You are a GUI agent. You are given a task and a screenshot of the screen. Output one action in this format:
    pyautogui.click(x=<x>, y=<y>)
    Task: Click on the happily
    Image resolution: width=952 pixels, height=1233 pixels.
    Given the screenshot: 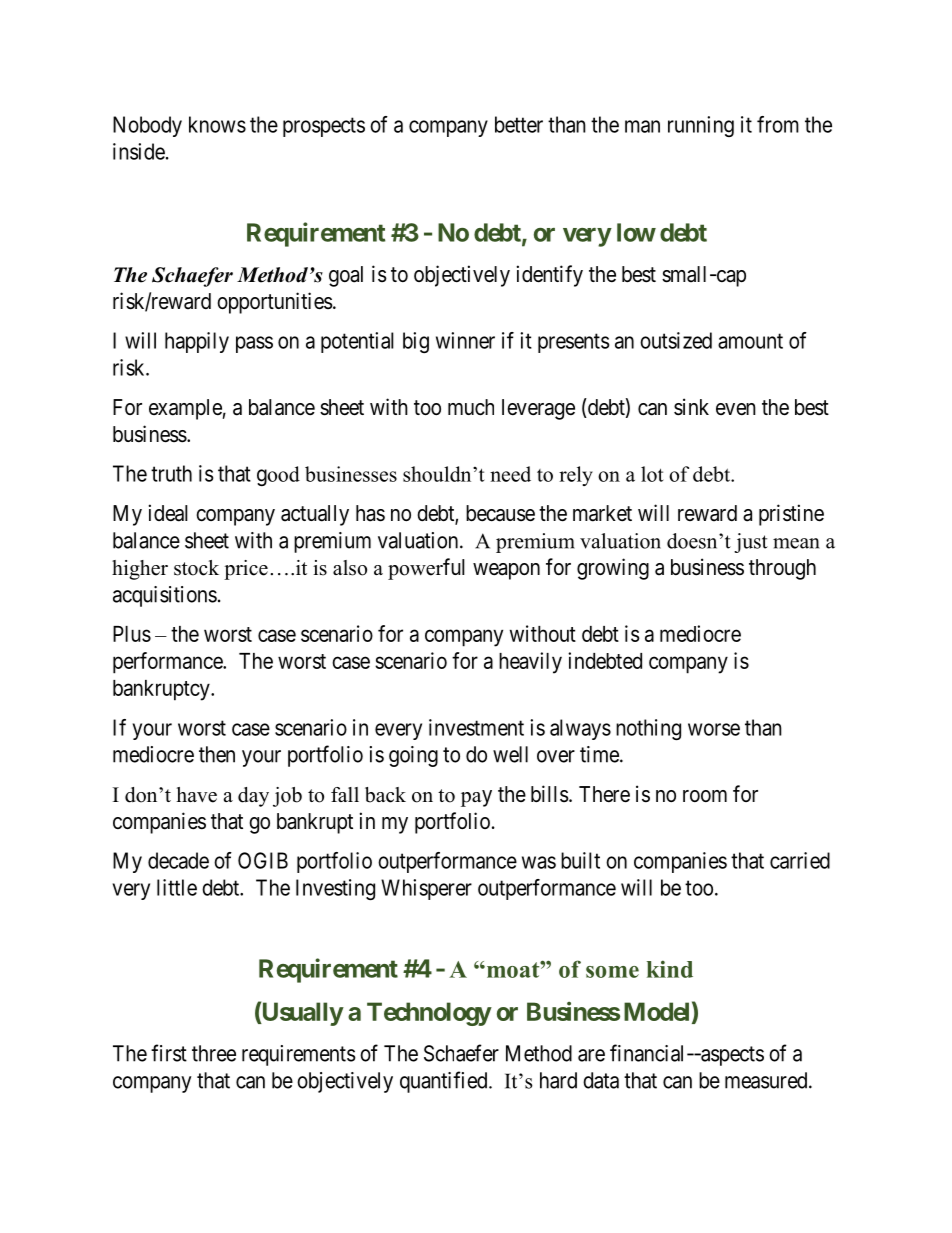 What is the action you would take?
    pyautogui.click(x=197, y=342)
